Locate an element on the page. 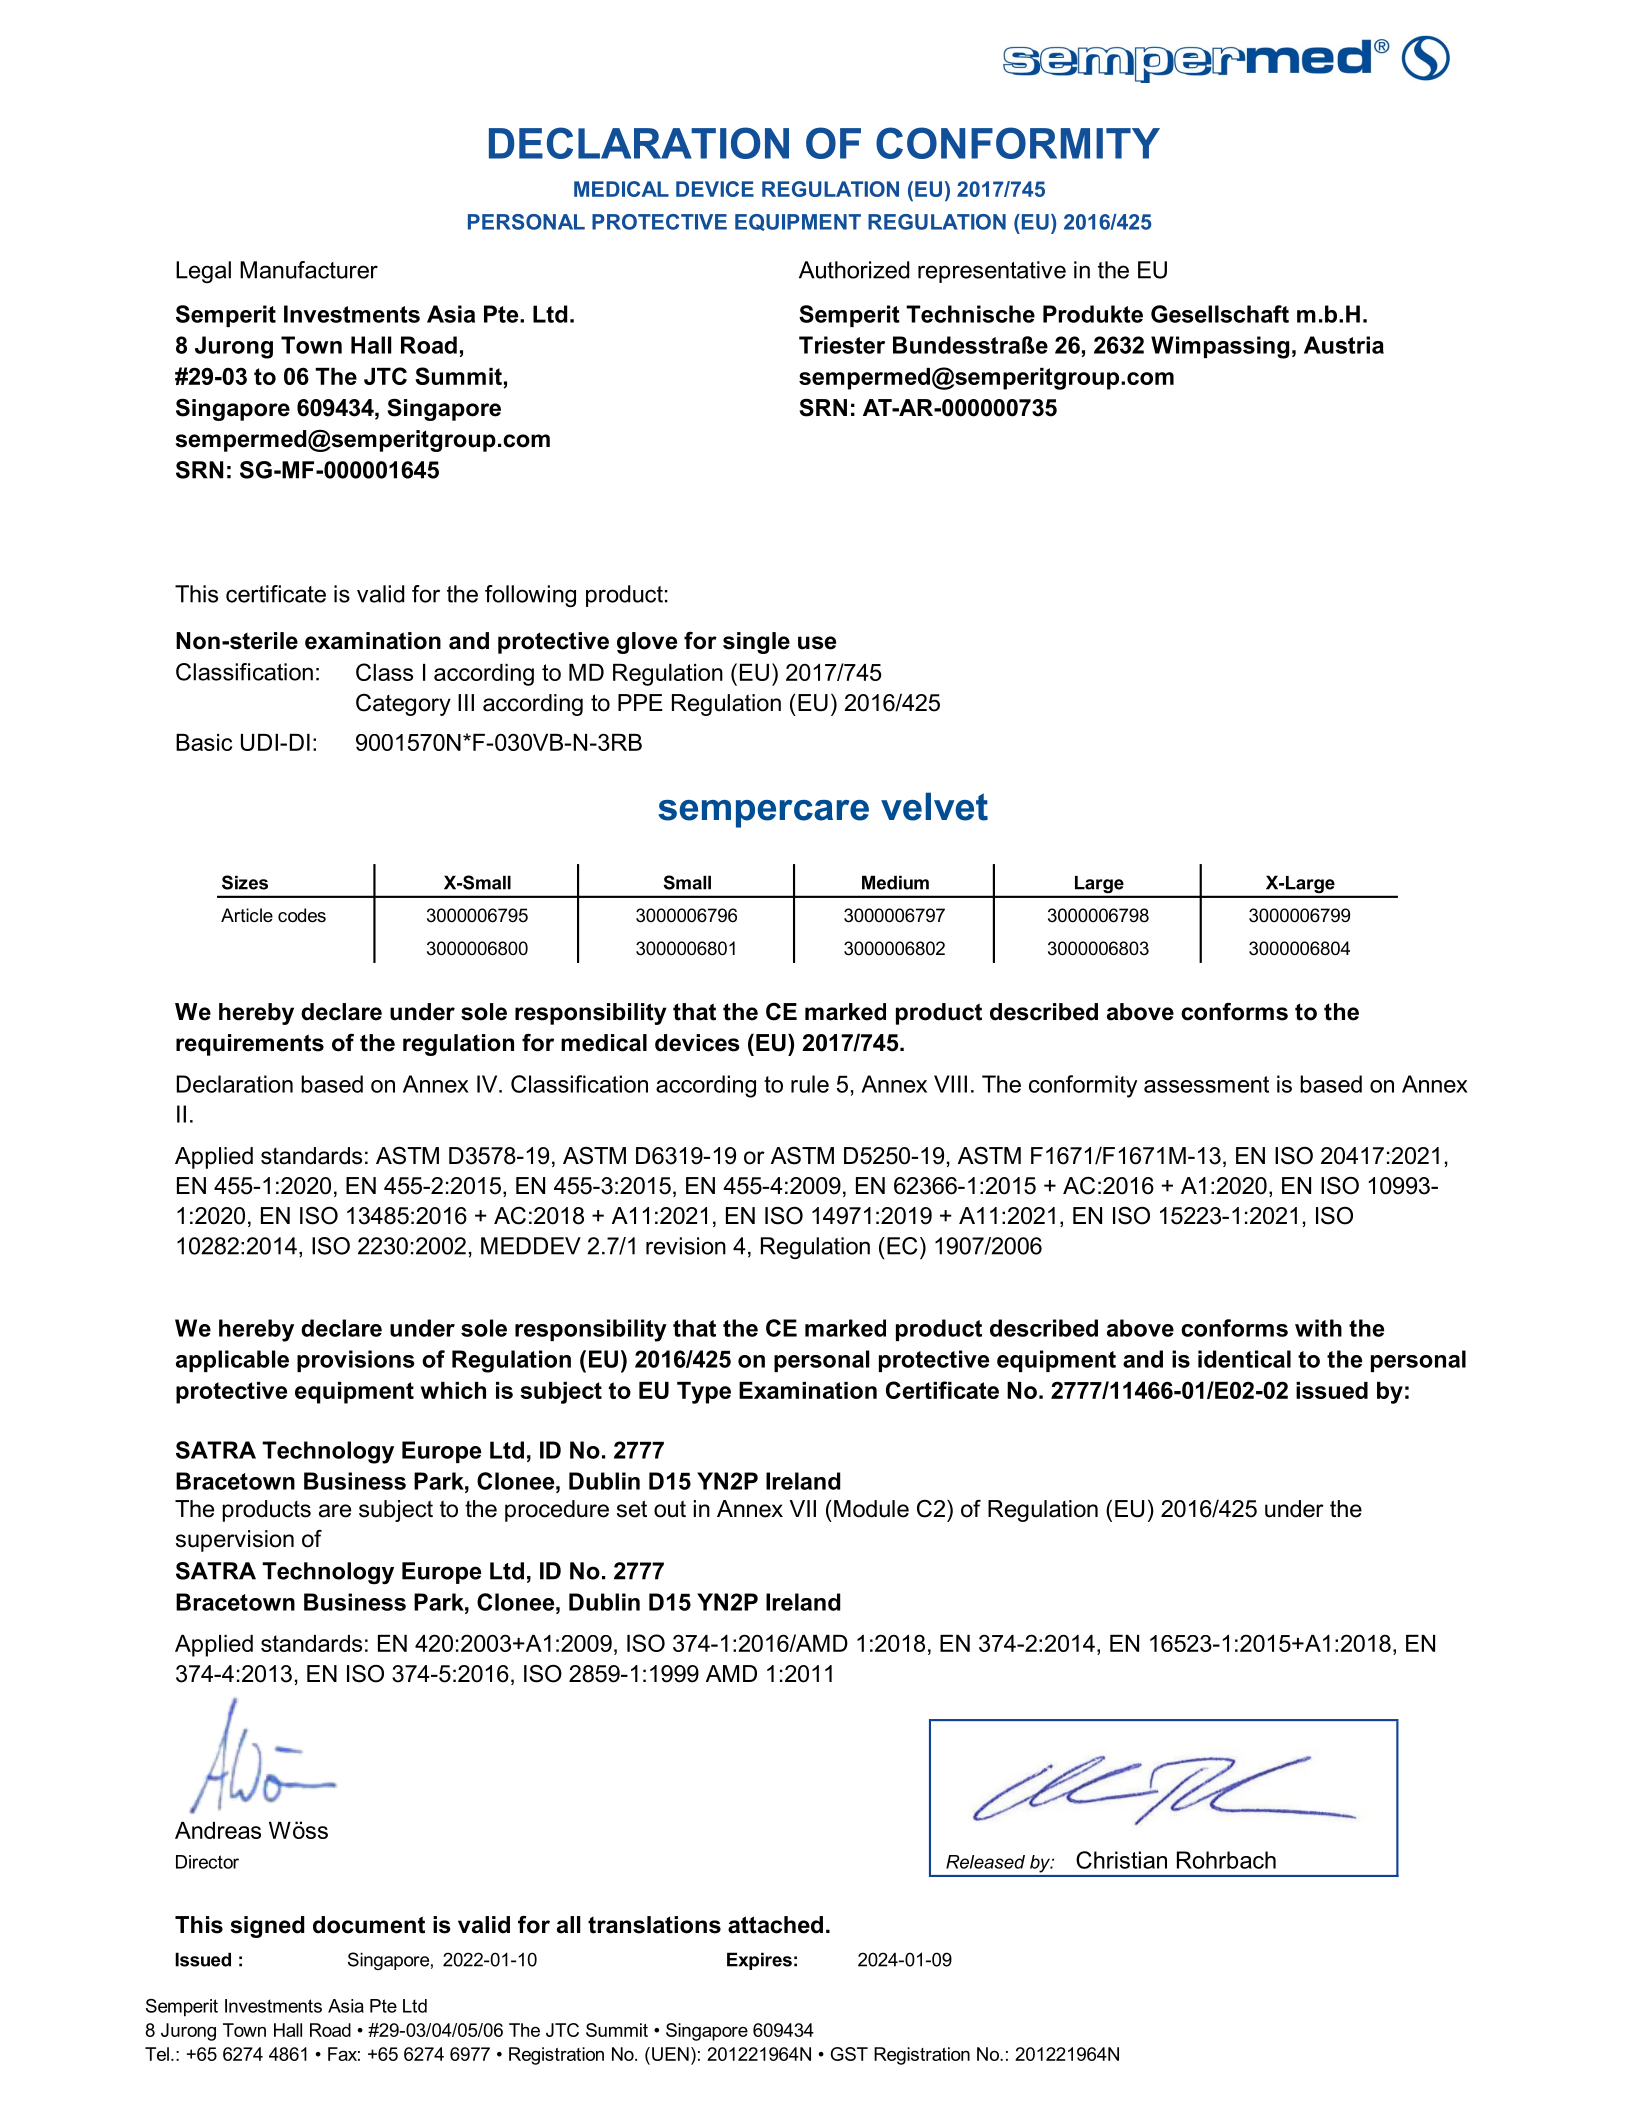 The width and height of the document is (1644, 2128). signed is located at coordinates (267, 1927).
